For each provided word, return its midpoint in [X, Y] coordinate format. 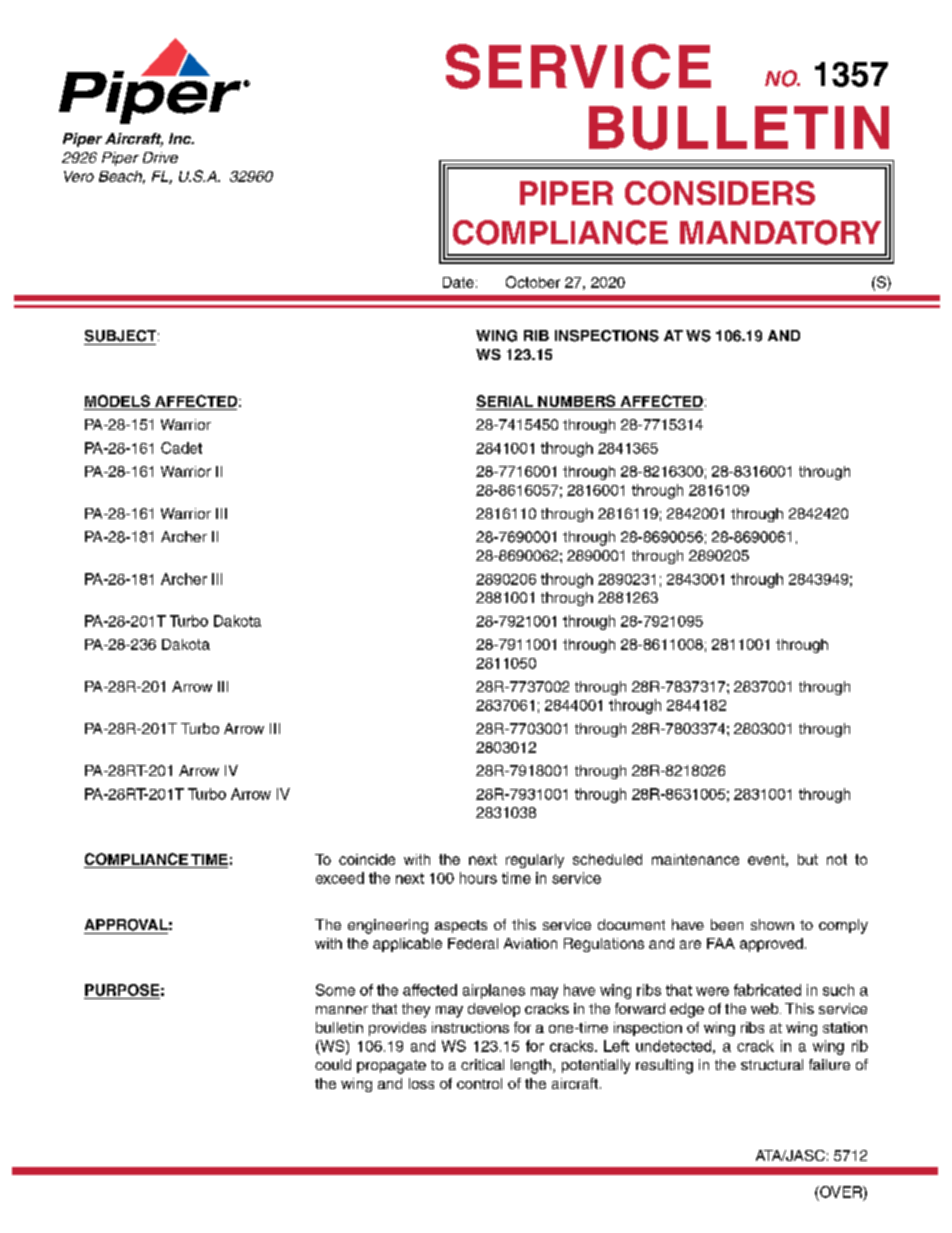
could [333, 1064]
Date [458, 282]
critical [482, 1064]
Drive [160, 157]
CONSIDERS [720, 193]
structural [772, 1064]
